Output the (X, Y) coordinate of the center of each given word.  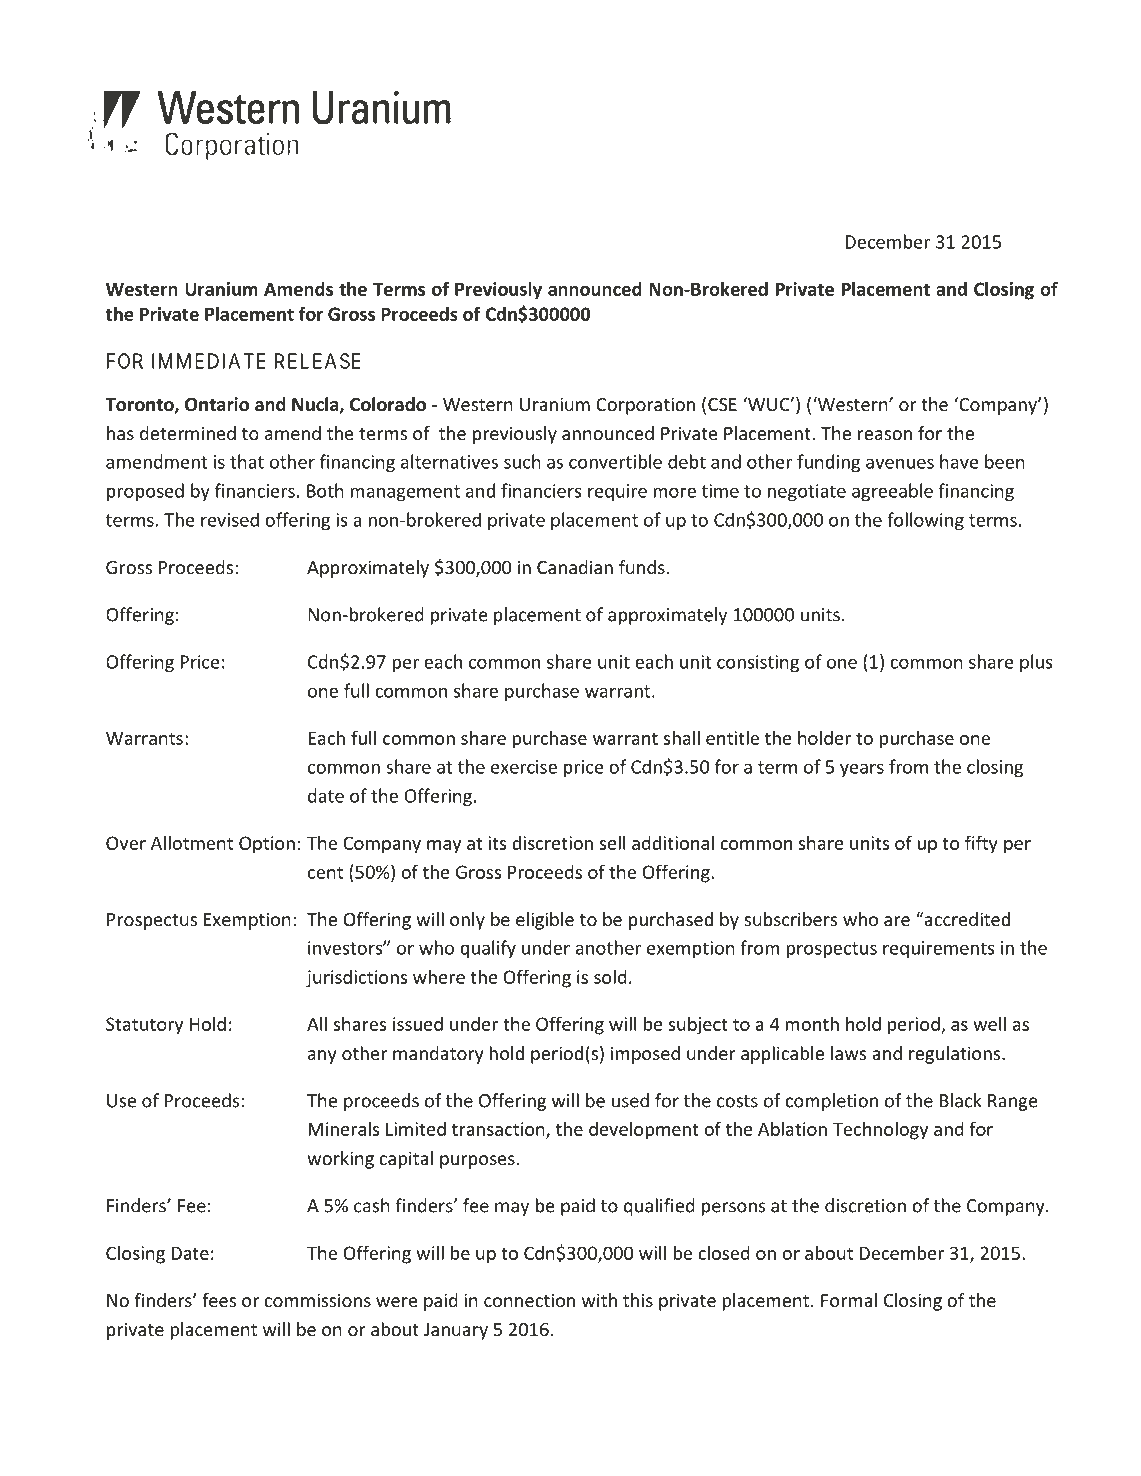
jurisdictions (356, 979)
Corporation (645, 406)
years (862, 770)
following (925, 521)
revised (230, 519)
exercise (524, 767)
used (630, 1100)
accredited (966, 919)
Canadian (575, 567)
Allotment (192, 842)
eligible (545, 921)
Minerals (343, 1128)
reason (885, 435)
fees (219, 1300)
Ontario (217, 404)
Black (961, 1100)
